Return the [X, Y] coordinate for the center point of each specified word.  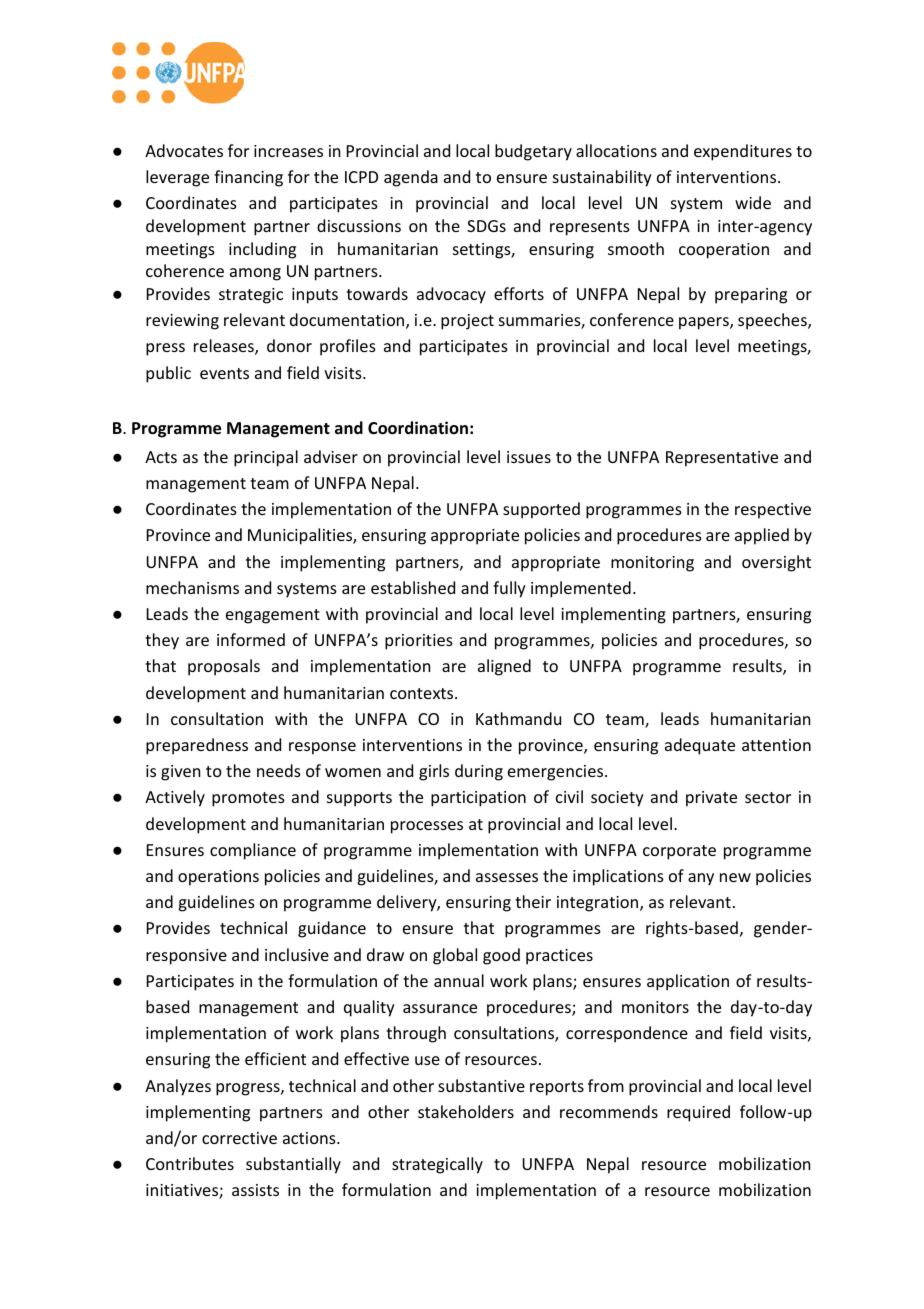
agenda [411, 178]
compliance [253, 851]
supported [541, 510]
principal [266, 458]
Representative [722, 459]
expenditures [743, 152]
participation [478, 799]
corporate [679, 852]
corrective [239, 1138]
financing [248, 178]
